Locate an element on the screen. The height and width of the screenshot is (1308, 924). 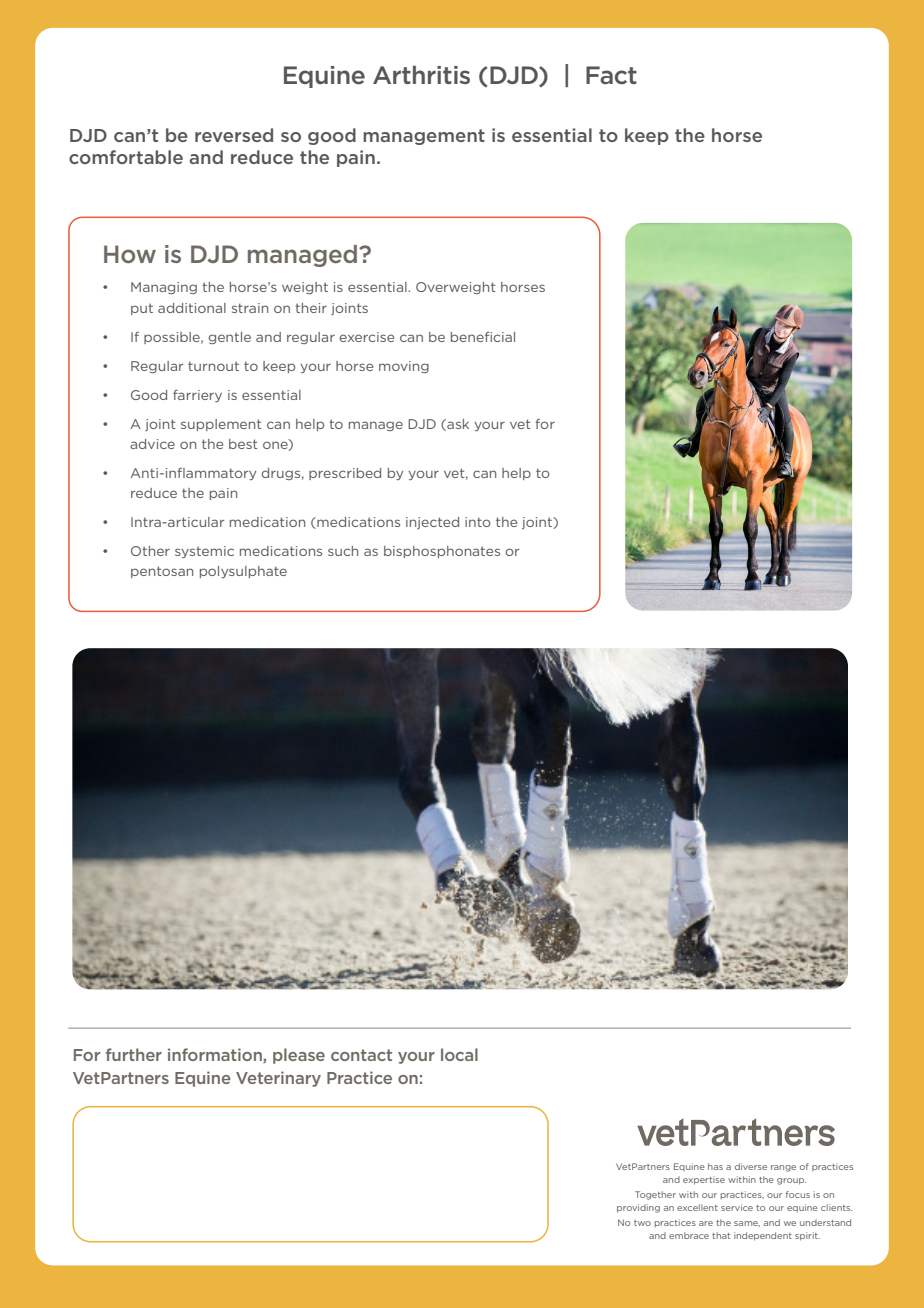
providing is located at coordinates (638, 1208).
